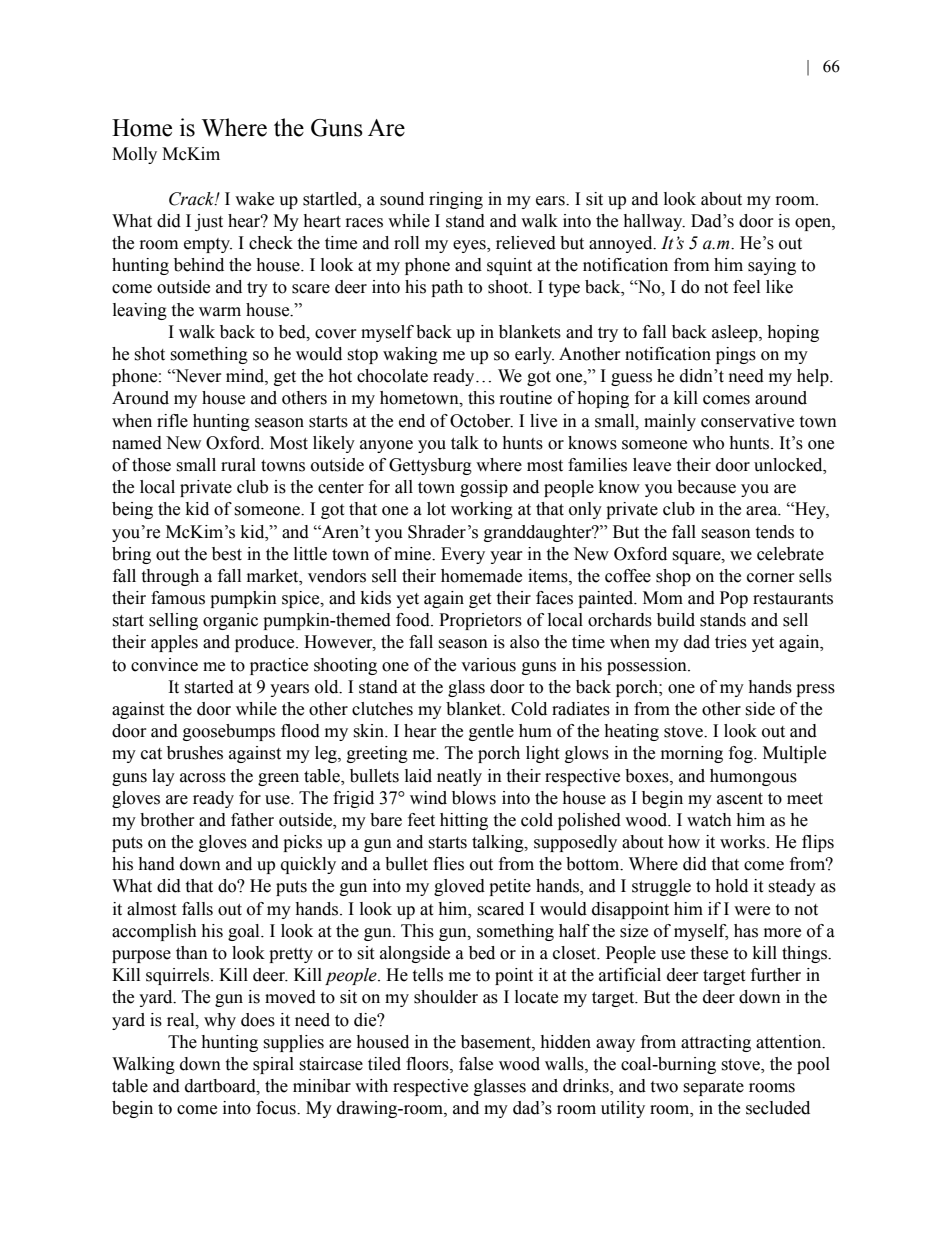 The width and height of the screenshot is (952, 1233). What do you see at coordinates (254, 199) in the screenshot?
I see `wake` at bounding box center [254, 199].
